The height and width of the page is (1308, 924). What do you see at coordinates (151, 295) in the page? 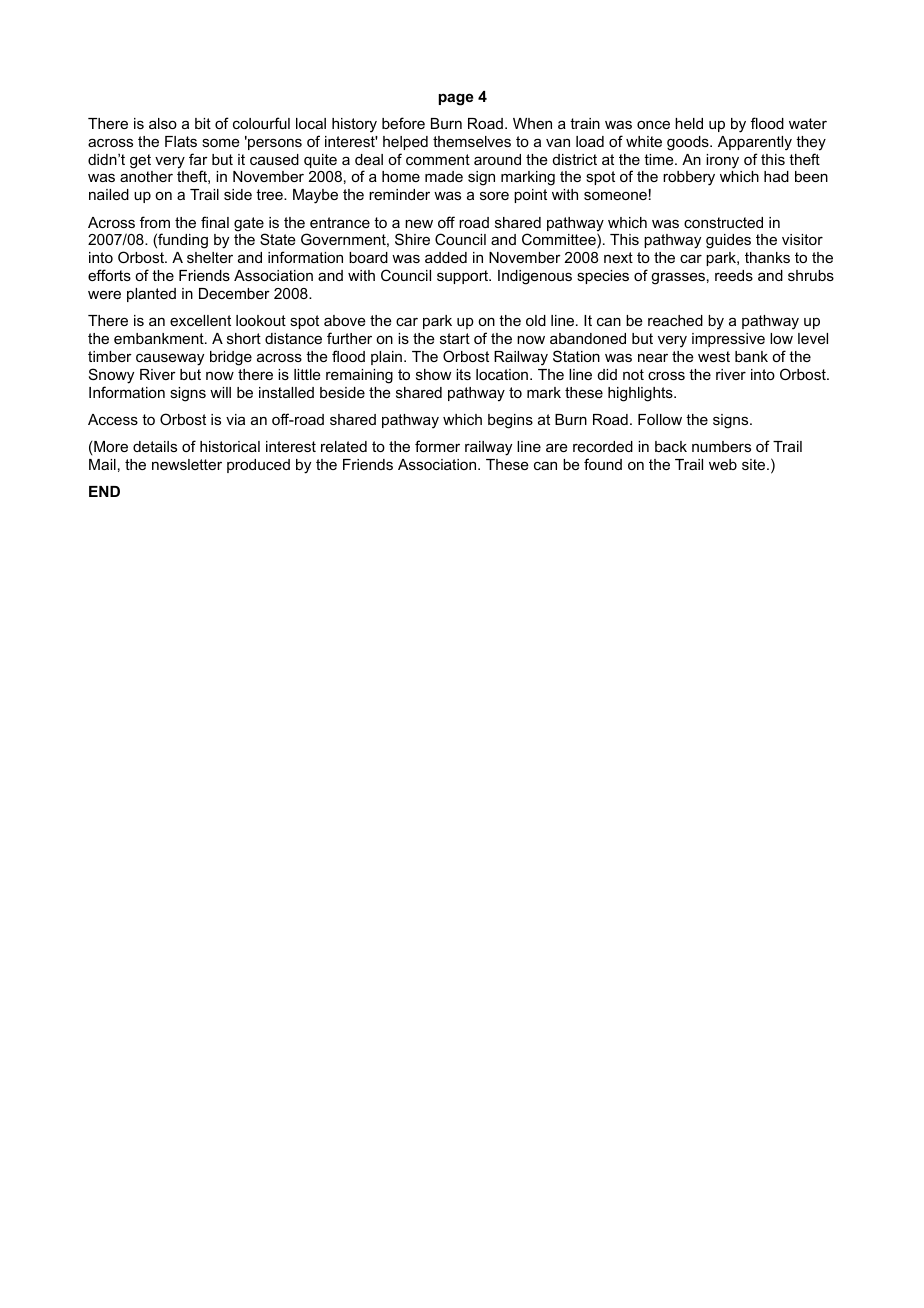
I see `planted` at bounding box center [151, 295].
